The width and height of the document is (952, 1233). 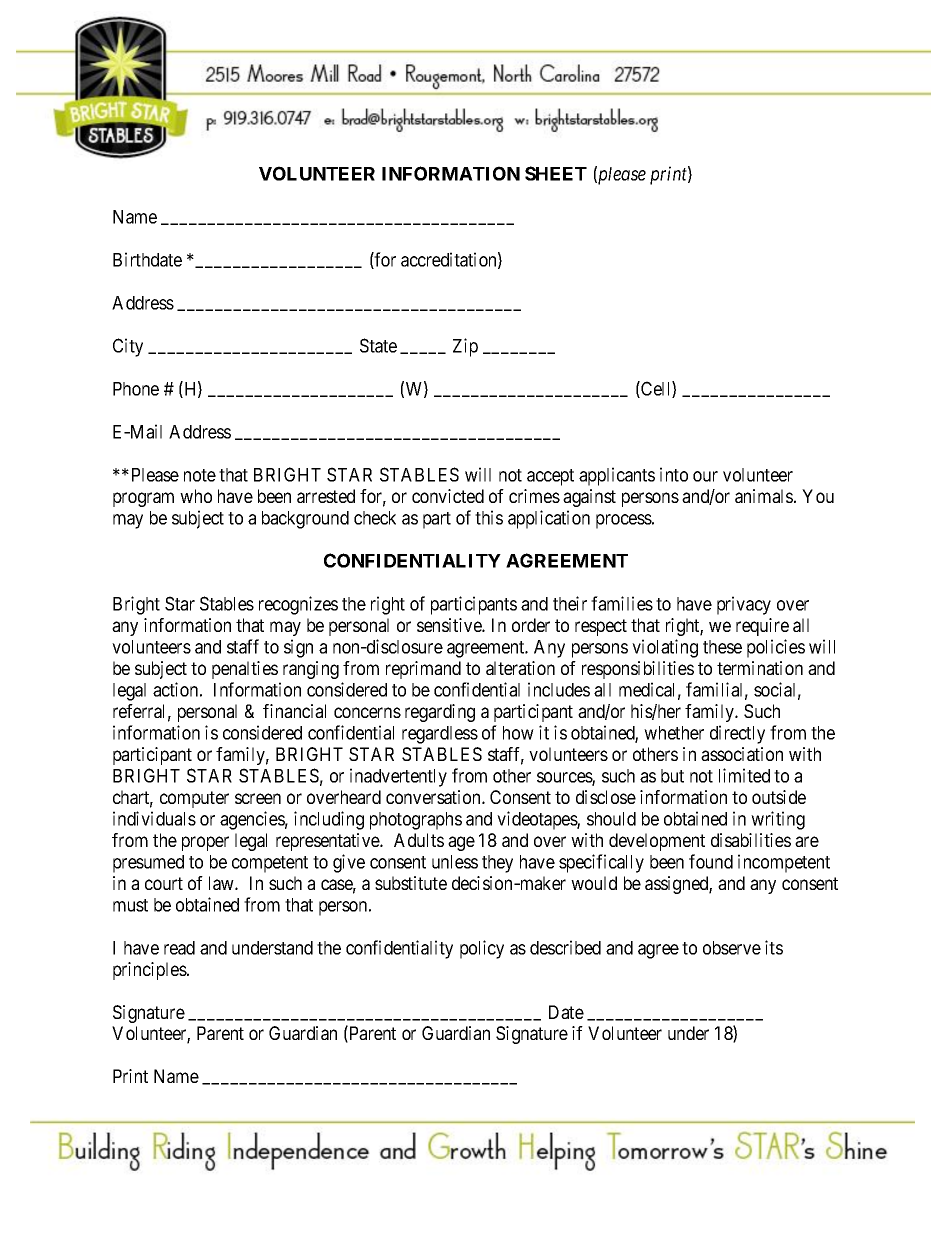 I want to click on SHEET, so click(x=556, y=173).
